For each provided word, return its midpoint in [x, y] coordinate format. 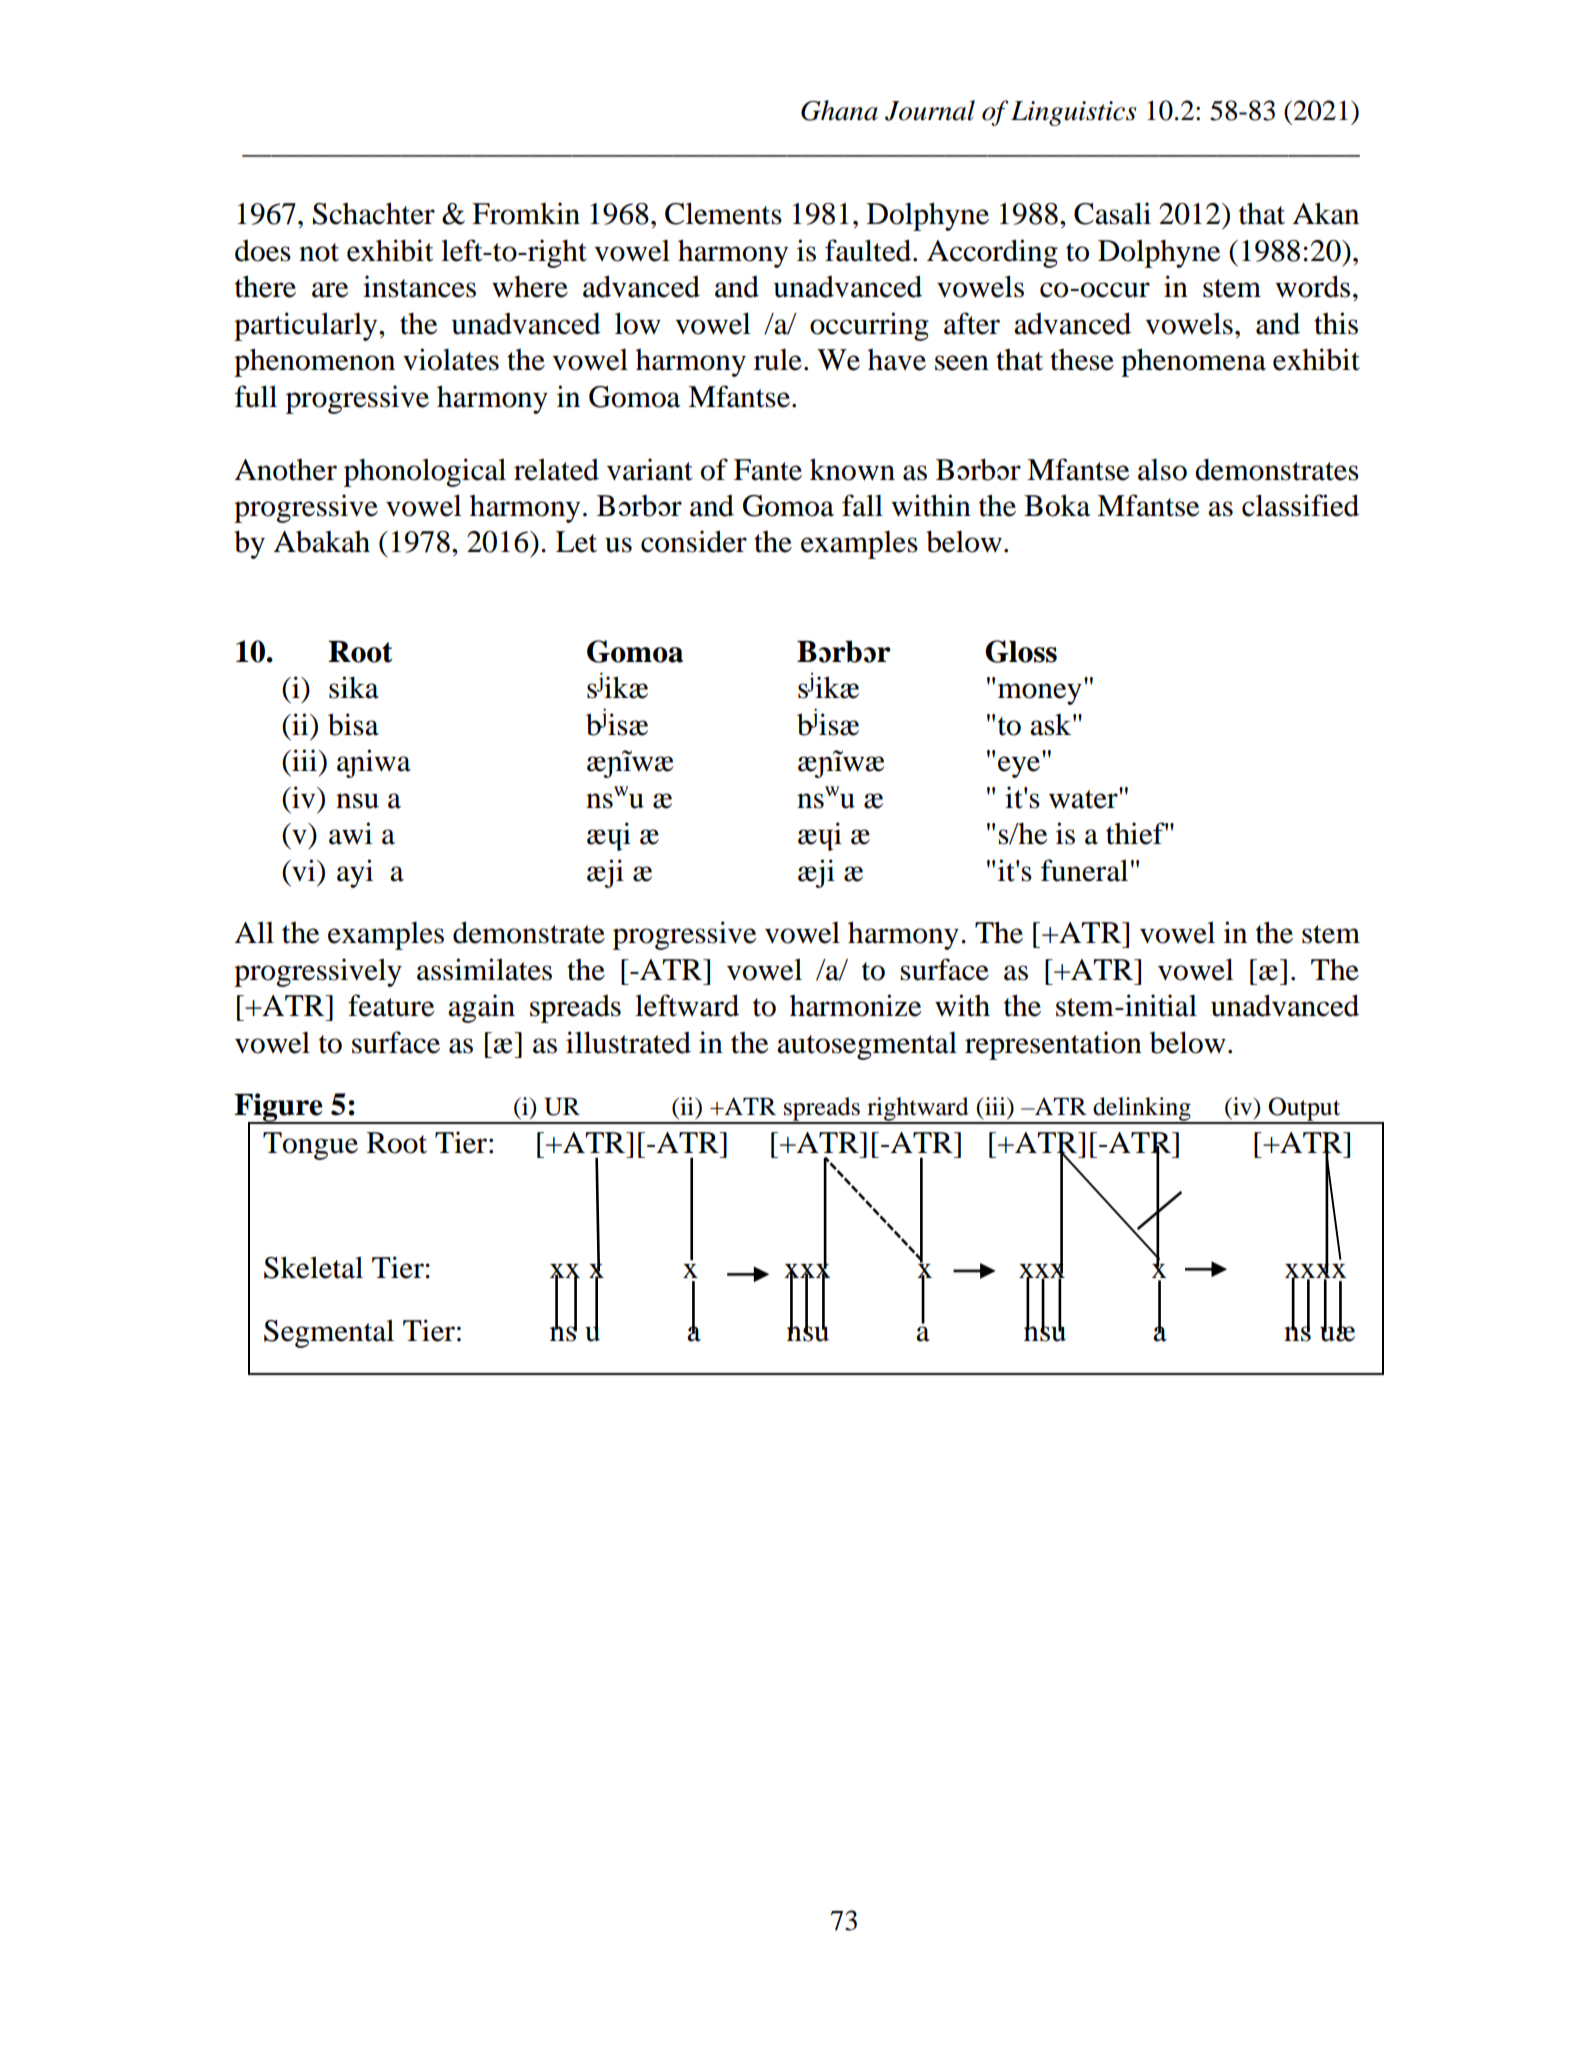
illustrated [628, 1042]
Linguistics [1073, 113]
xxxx [1316, 1271]
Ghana [839, 110]
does [263, 251]
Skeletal [313, 1267]
